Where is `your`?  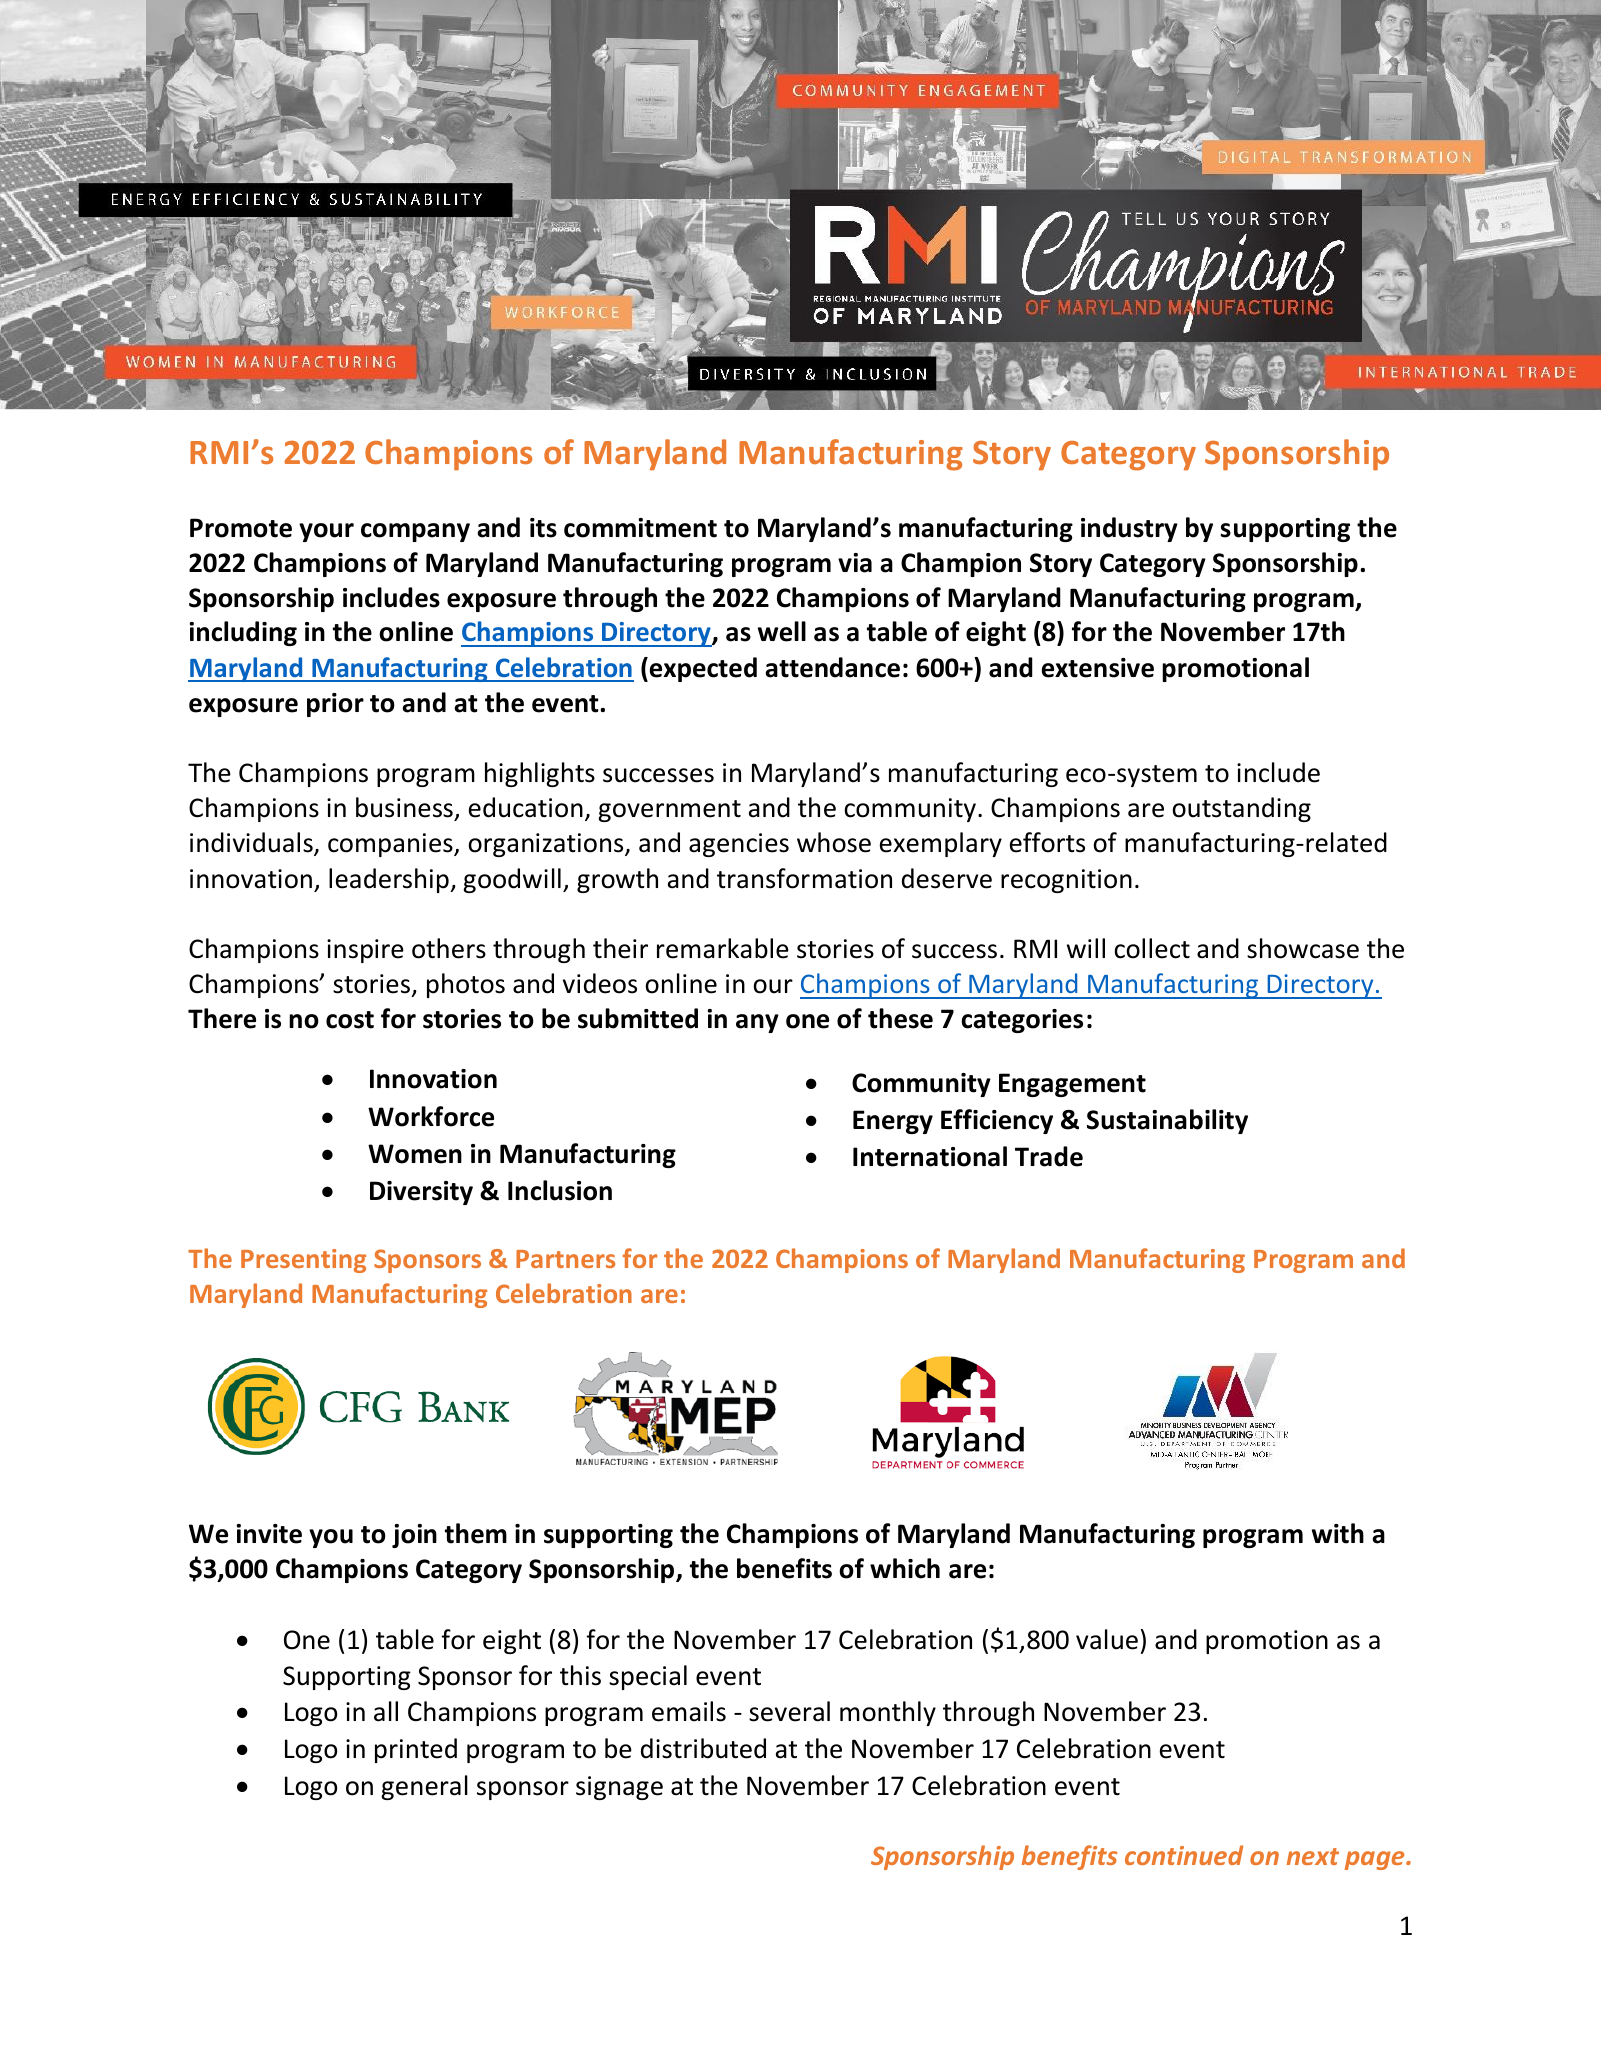
your is located at coordinates (326, 532).
